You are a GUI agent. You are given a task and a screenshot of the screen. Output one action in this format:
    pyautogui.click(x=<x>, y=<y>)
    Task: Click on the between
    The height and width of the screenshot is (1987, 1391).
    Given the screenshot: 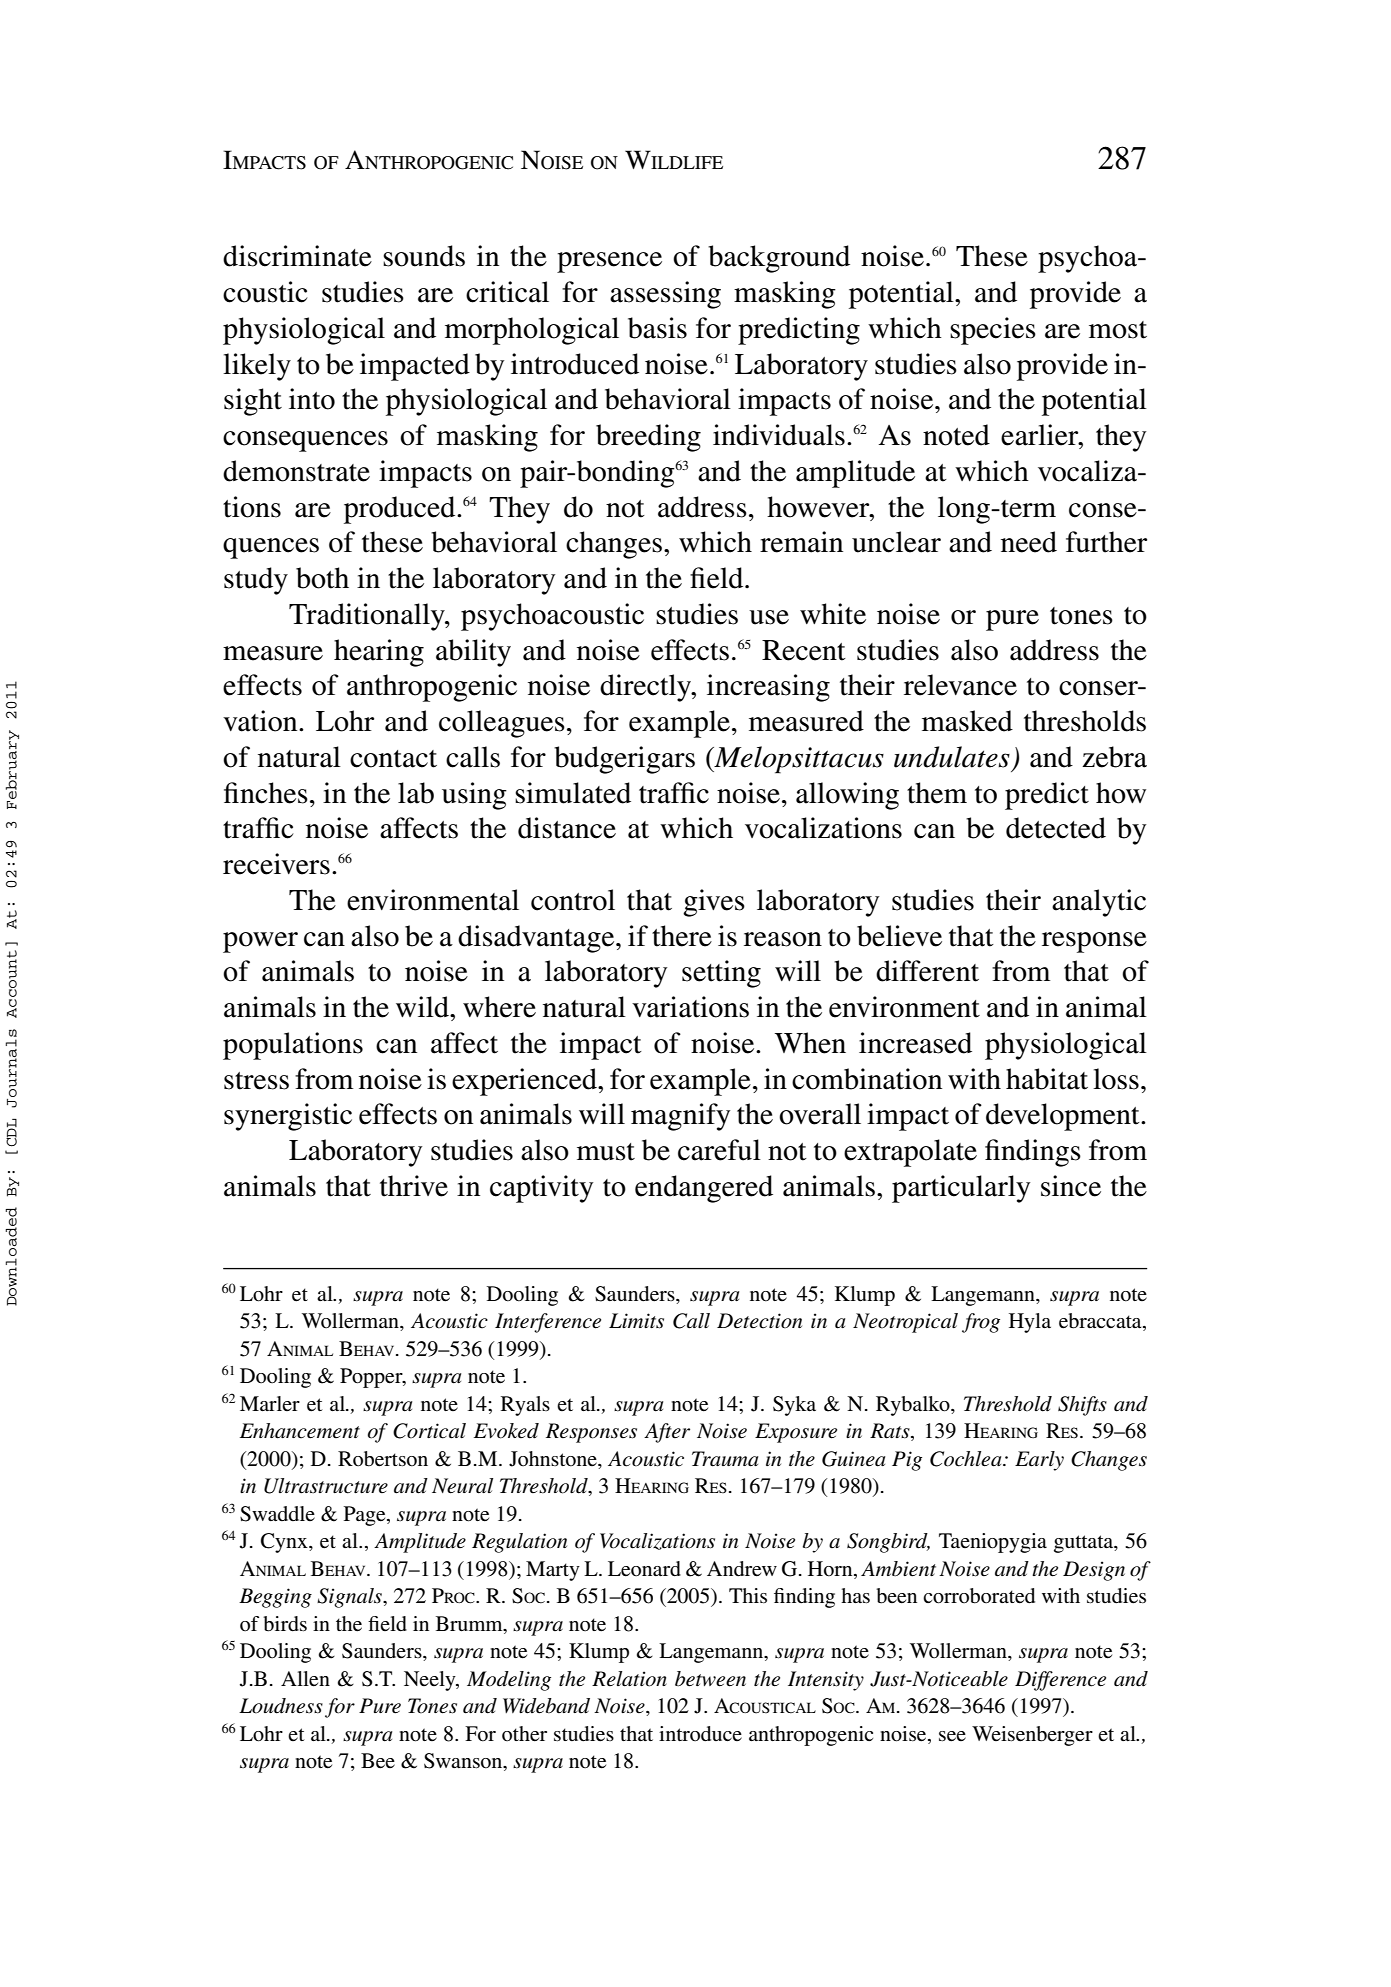 What is the action you would take?
    pyautogui.click(x=710, y=1679)
